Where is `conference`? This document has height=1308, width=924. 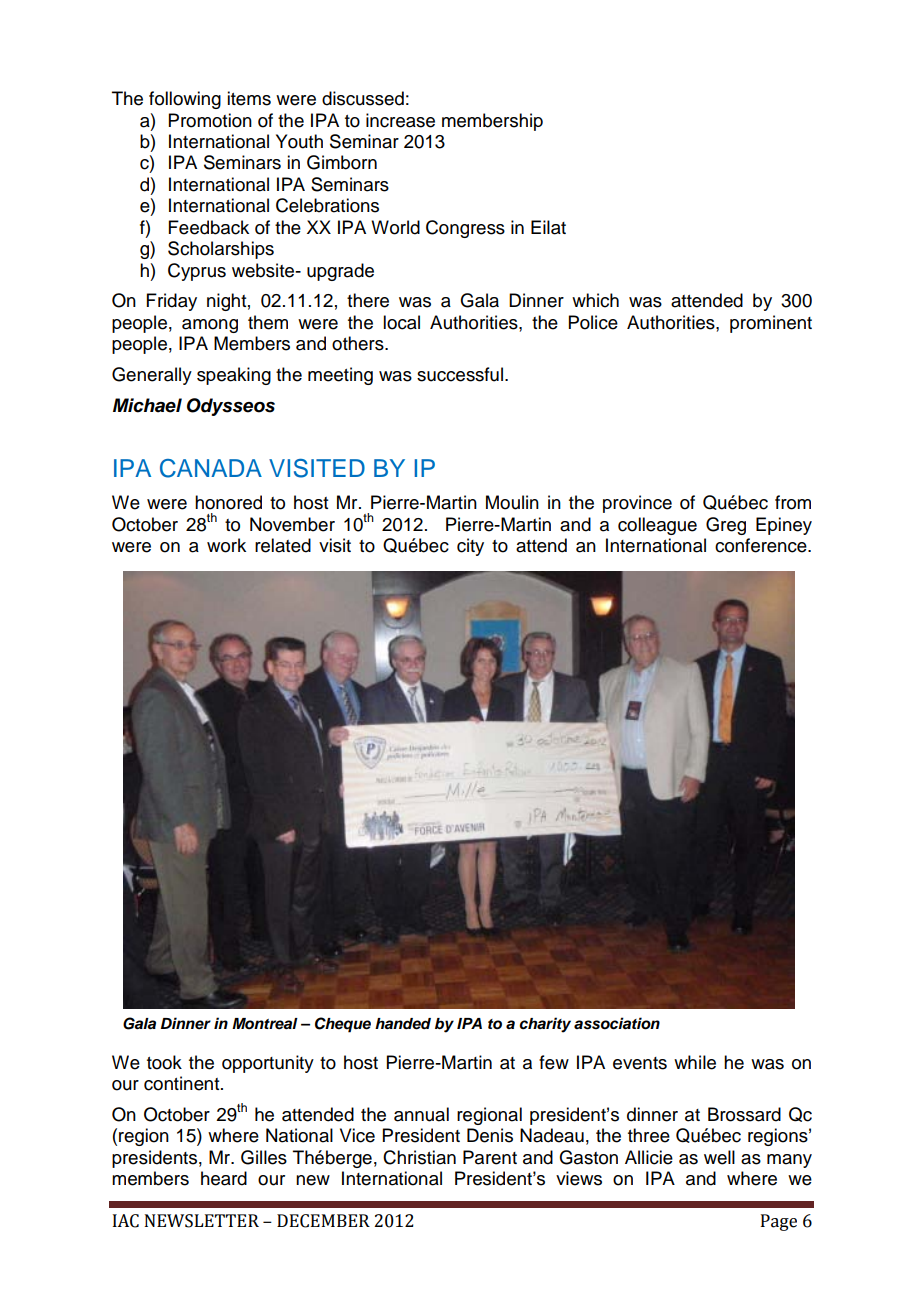
conference is located at coordinates (762, 545).
